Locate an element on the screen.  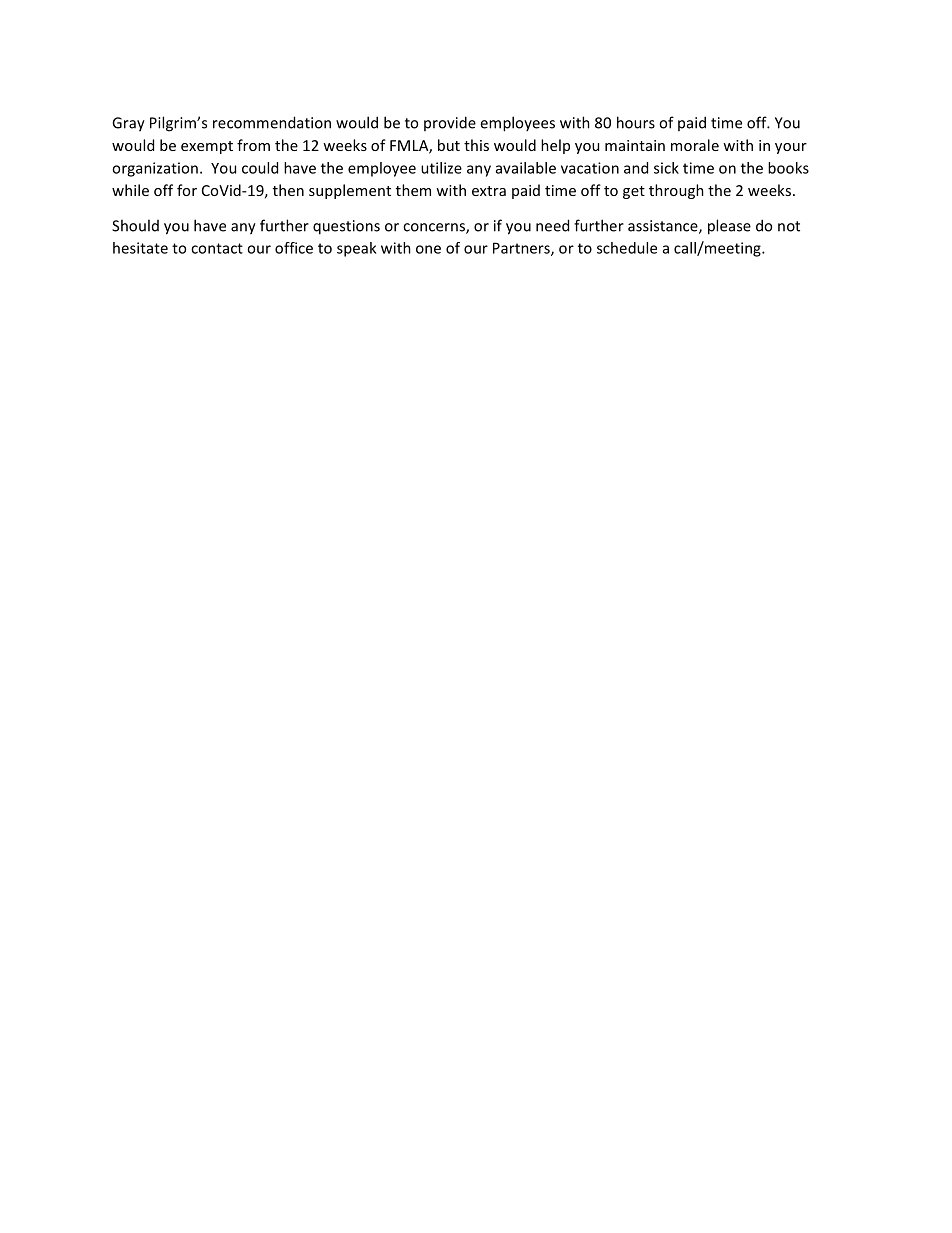
for is located at coordinates (187, 190).
